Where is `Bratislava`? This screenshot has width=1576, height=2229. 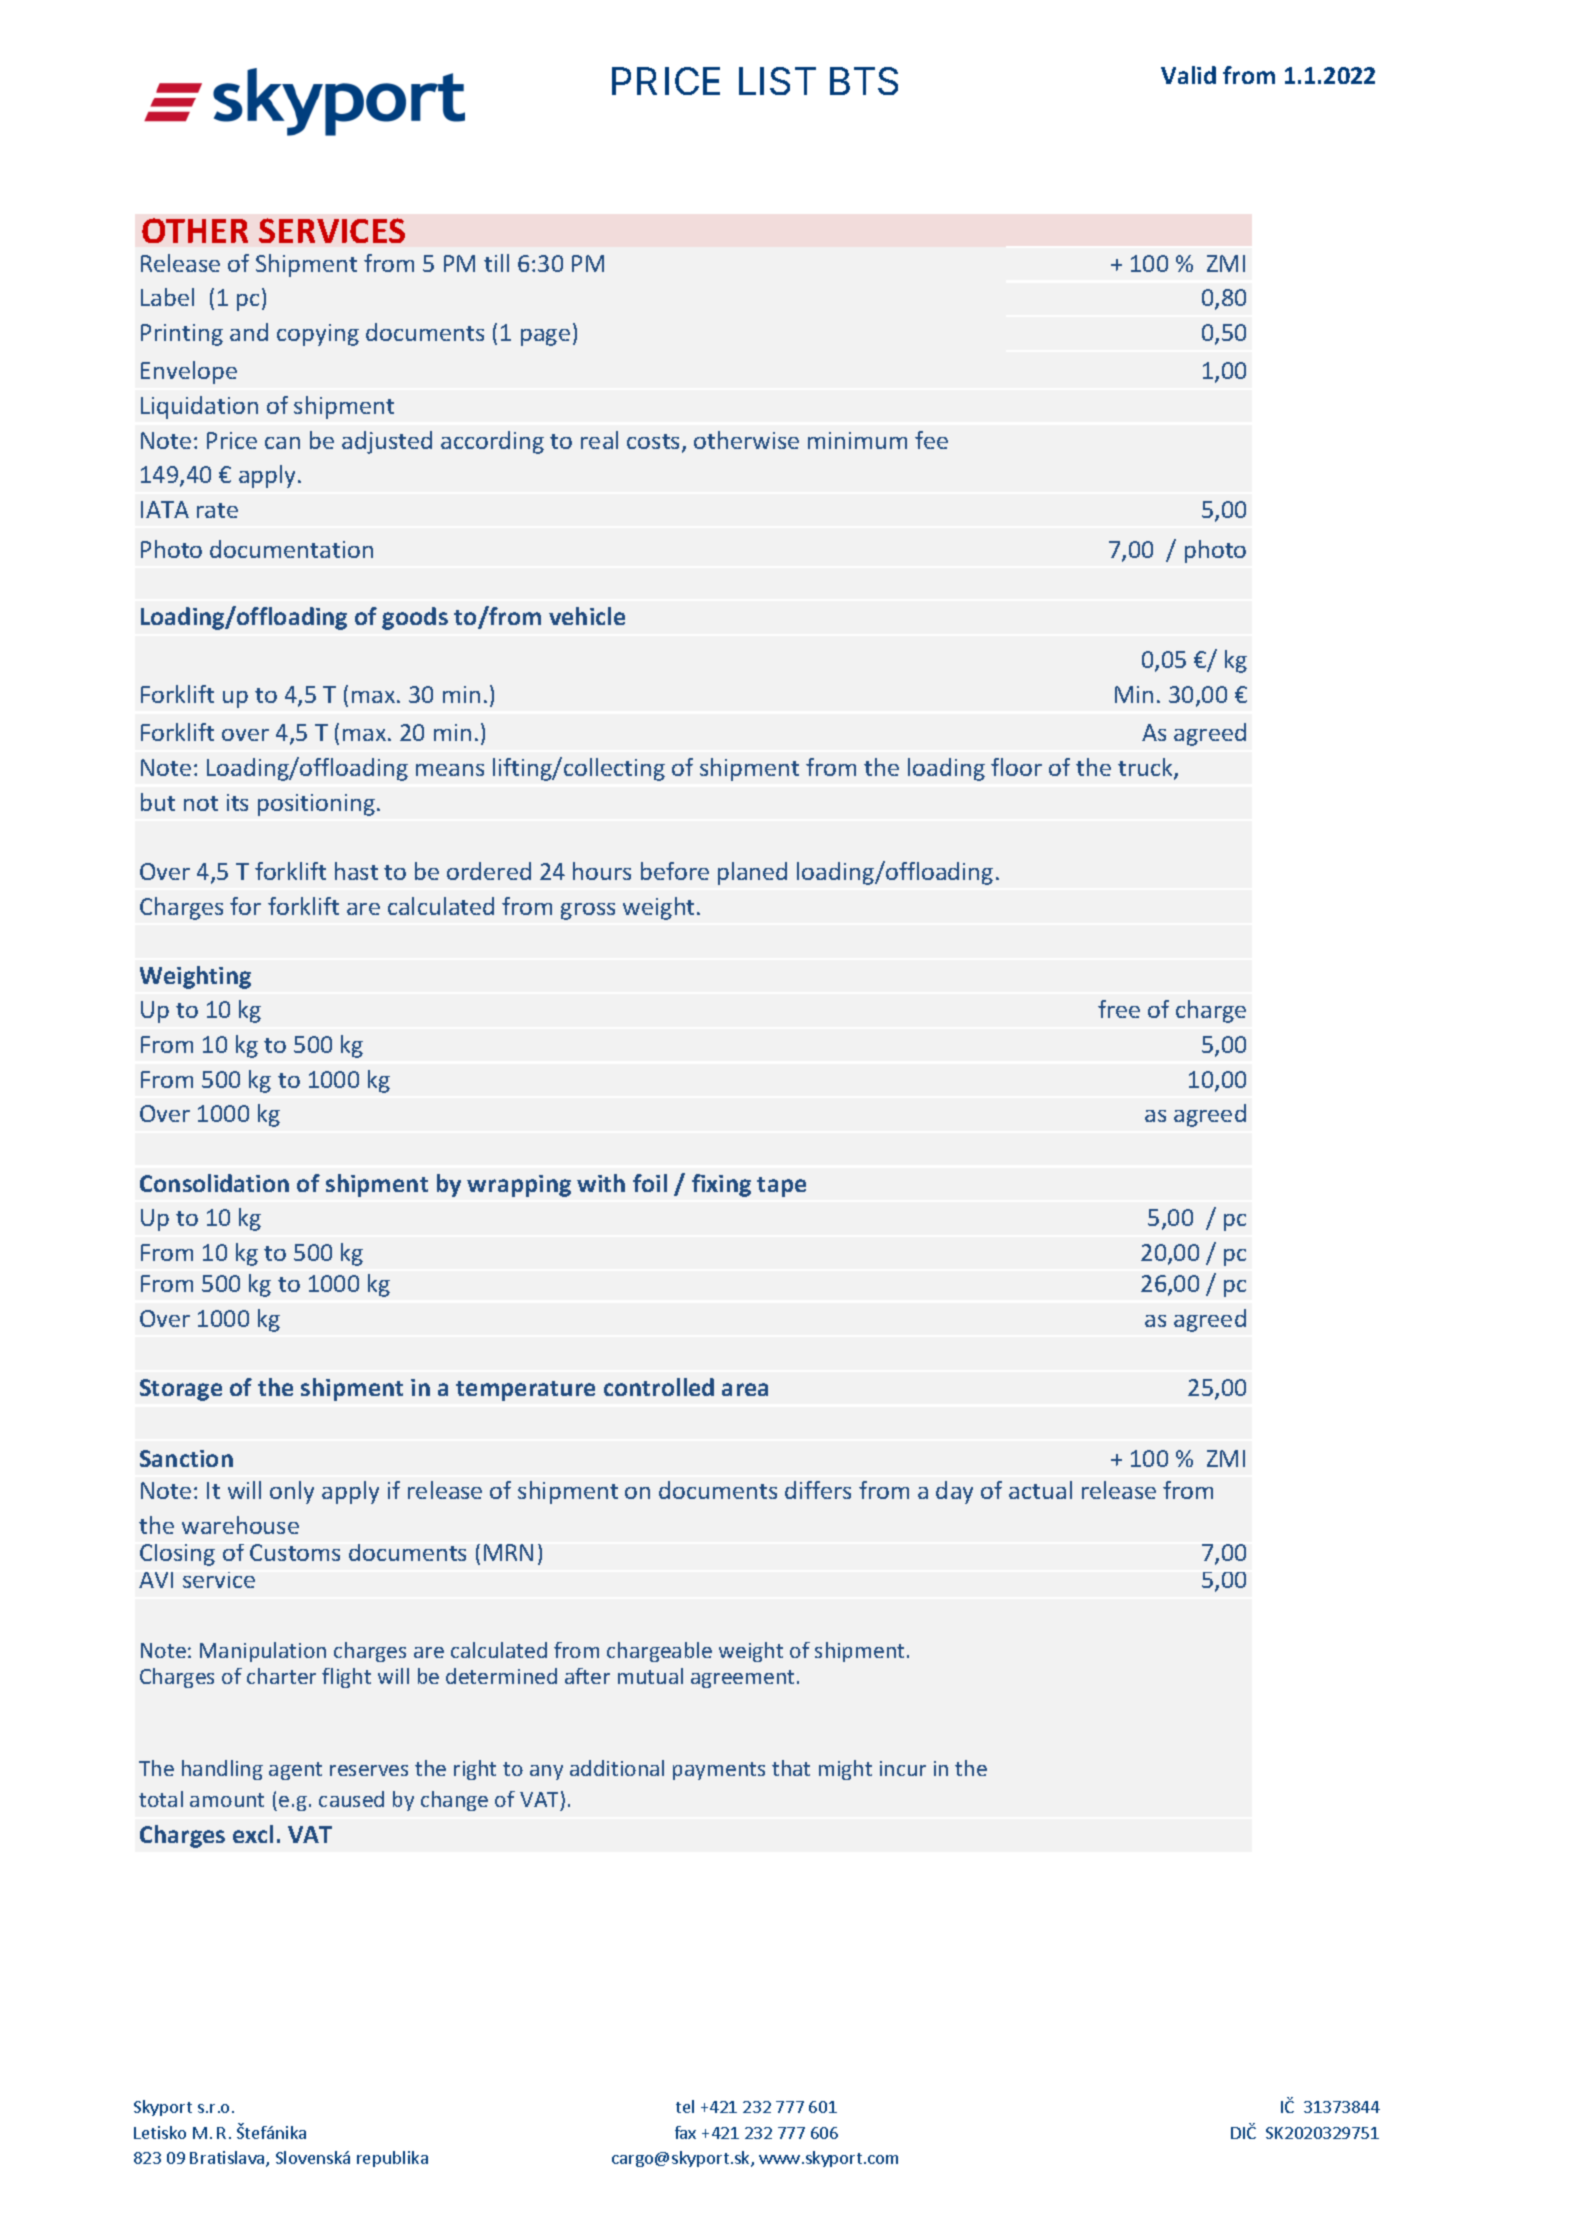
Bratislava is located at coordinates (228, 2159).
